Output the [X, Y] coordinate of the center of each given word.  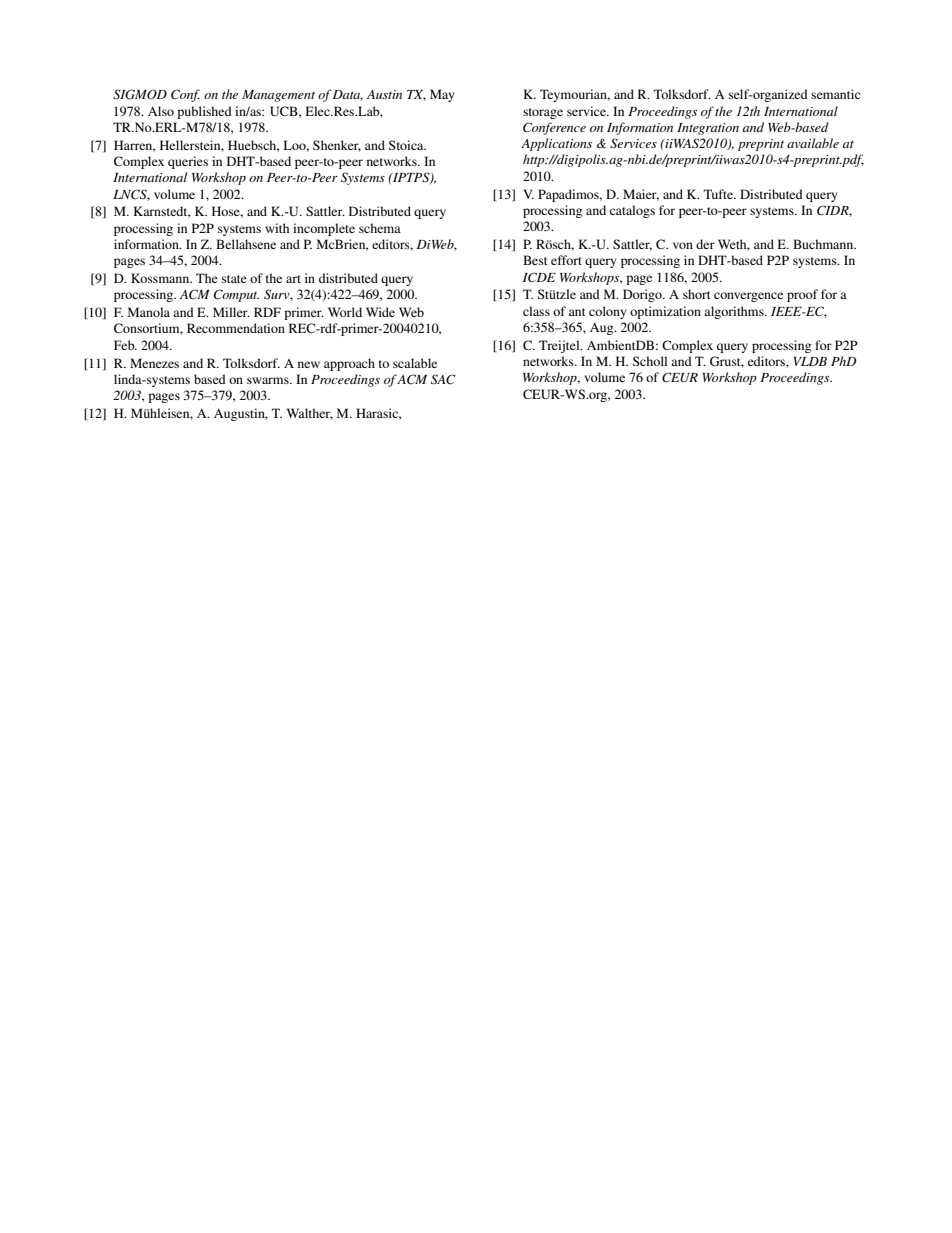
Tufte [719, 194]
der [705, 244]
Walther [310, 414]
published [204, 112]
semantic [835, 94]
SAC [443, 379]
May [442, 95]
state [234, 279]
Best [535, 260]
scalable [415, 363]
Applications [556, 144]
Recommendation [236, 328]
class [536, 311]
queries [188, 162]
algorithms [735, 312]
